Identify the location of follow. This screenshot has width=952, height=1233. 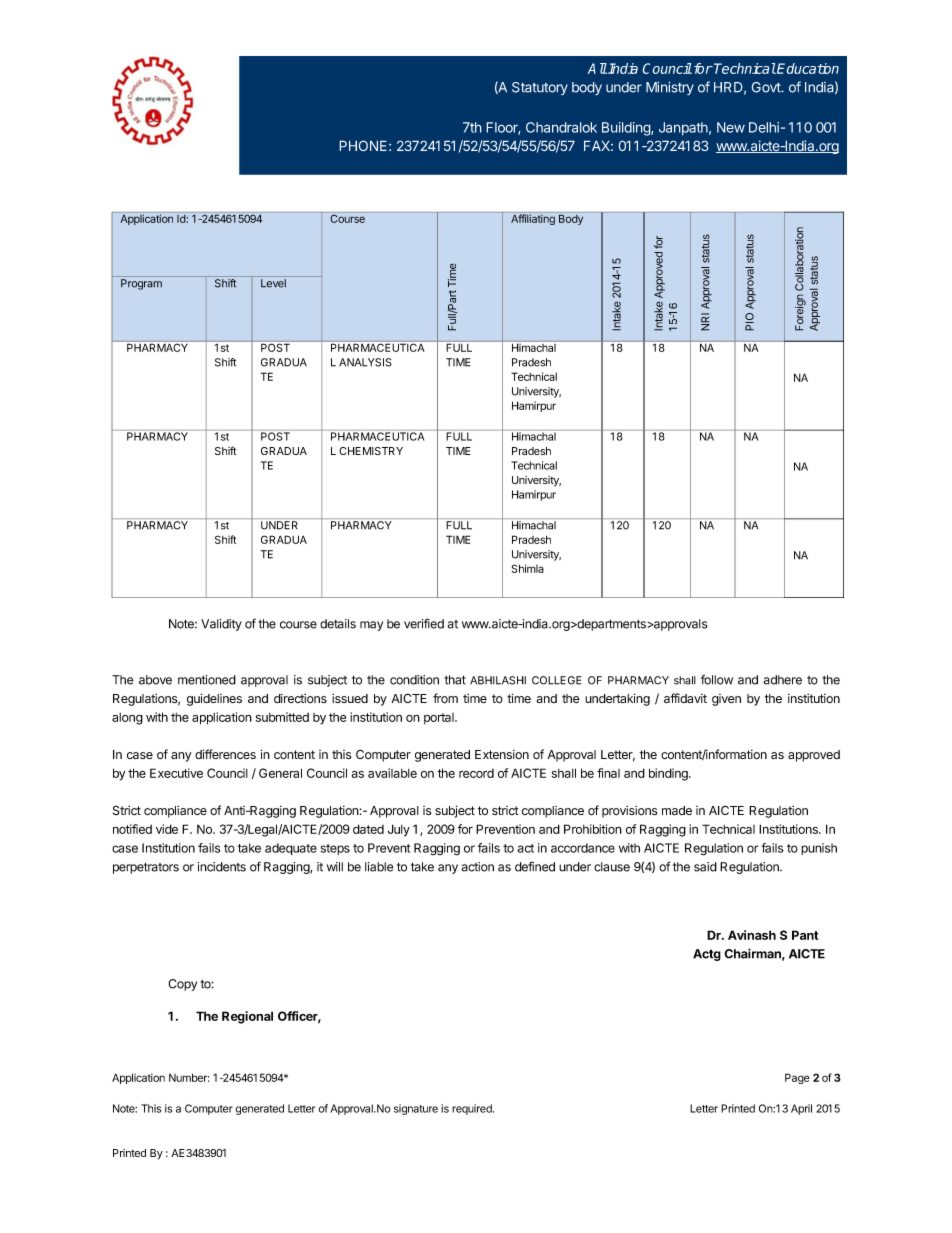
(717, 679).
